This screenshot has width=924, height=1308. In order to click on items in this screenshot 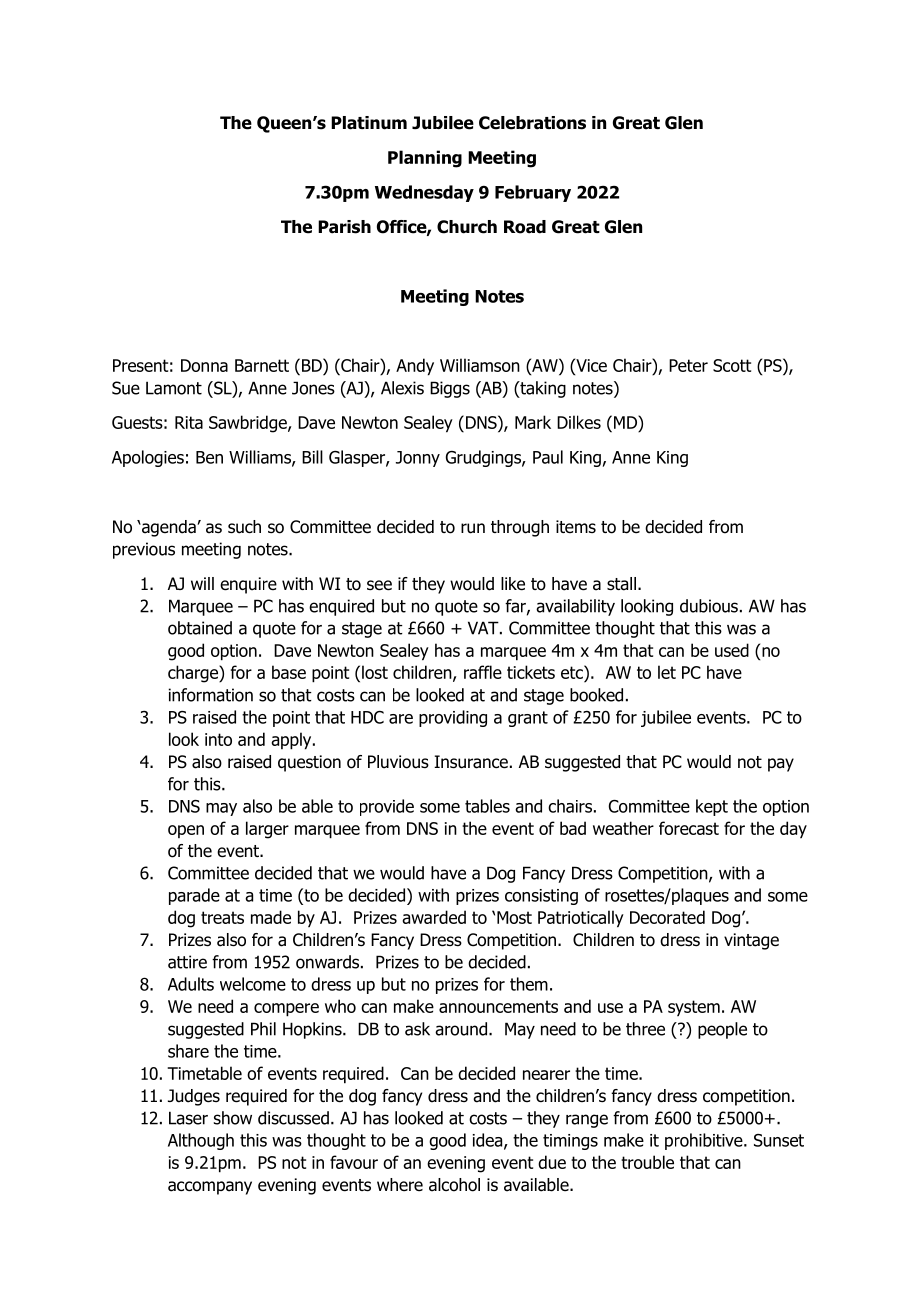, I will do `click(576, 526)`.
